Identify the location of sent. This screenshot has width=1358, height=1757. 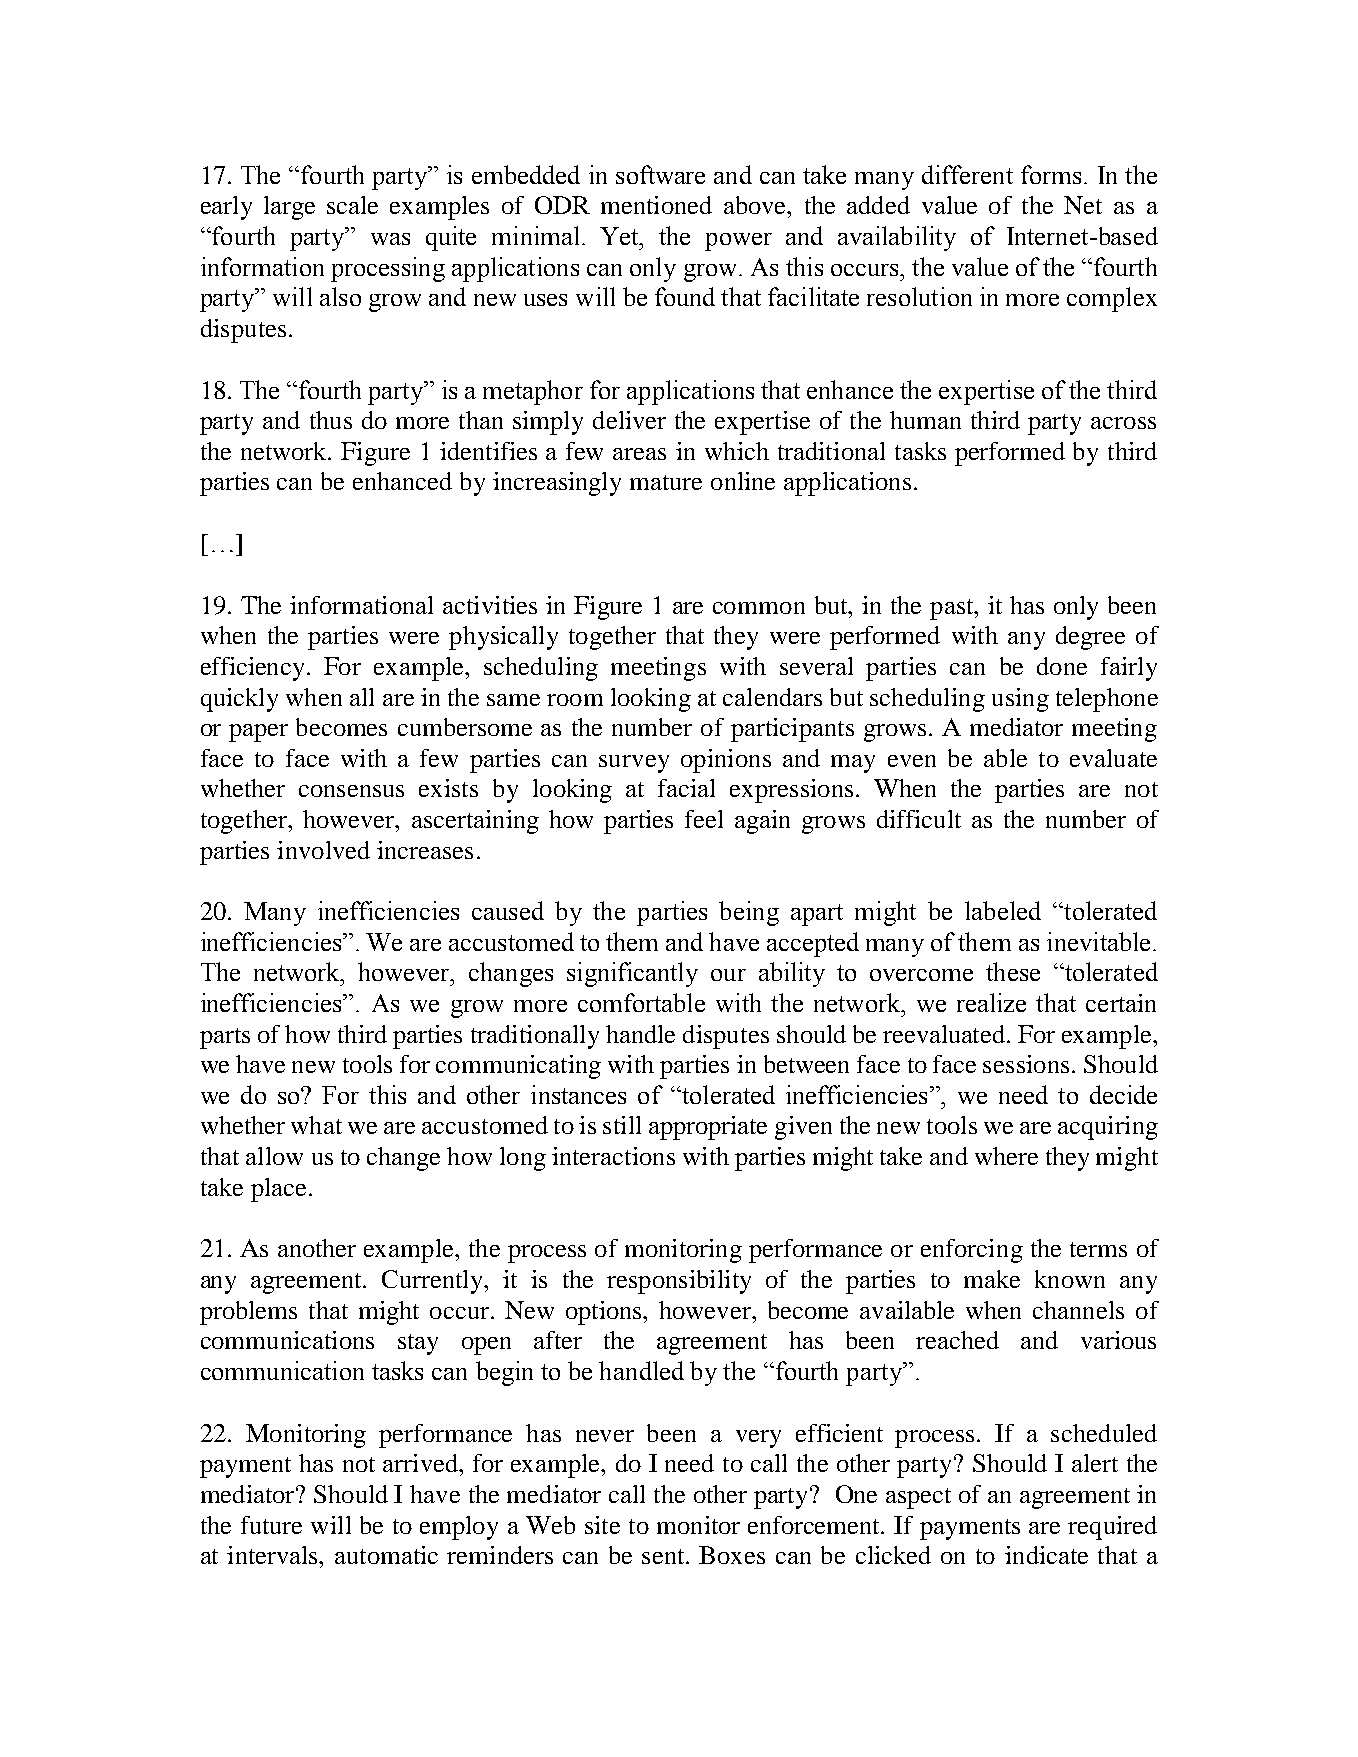
(664, 1556).
